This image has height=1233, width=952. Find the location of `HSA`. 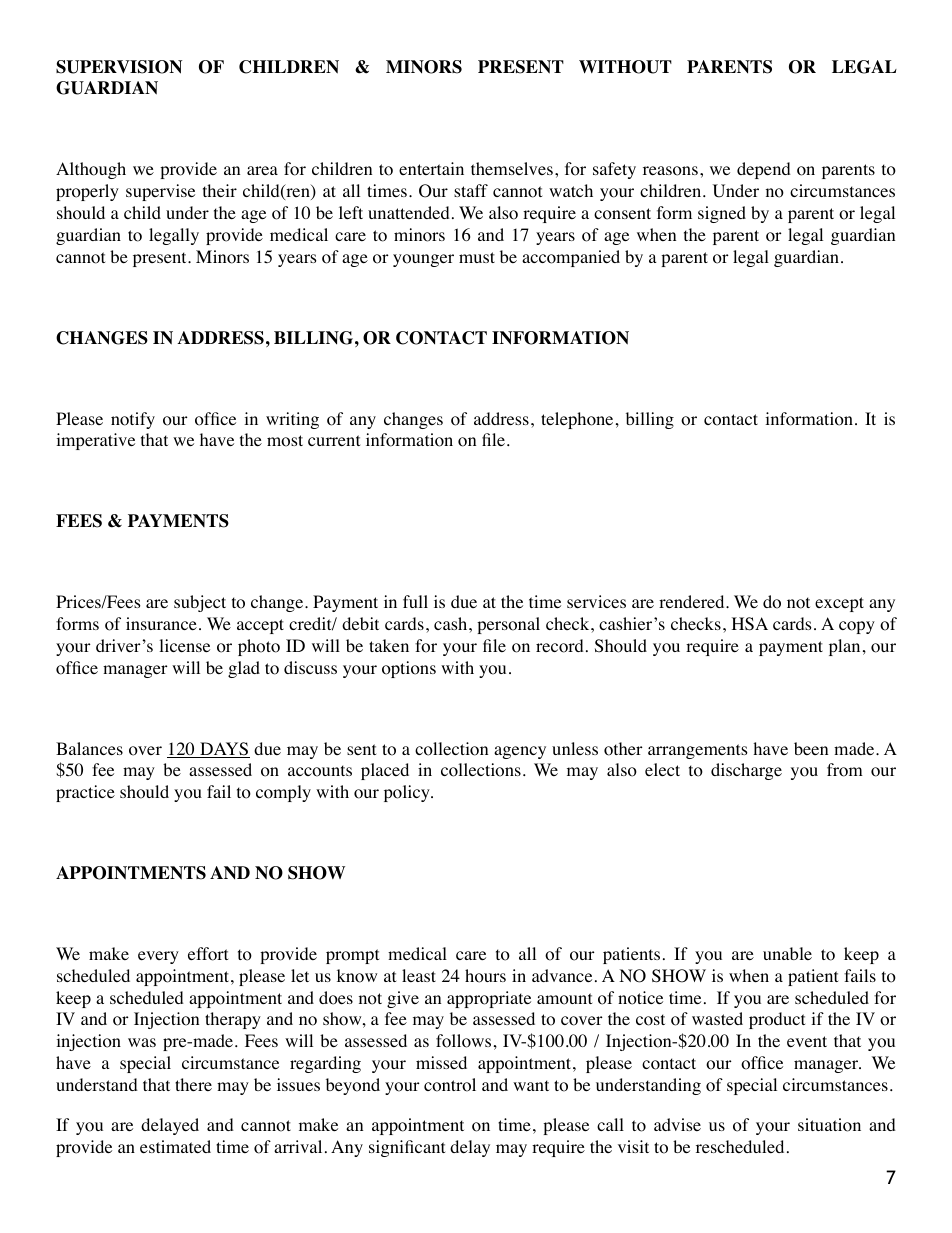

HSA is located at coordinates (750, 624).
